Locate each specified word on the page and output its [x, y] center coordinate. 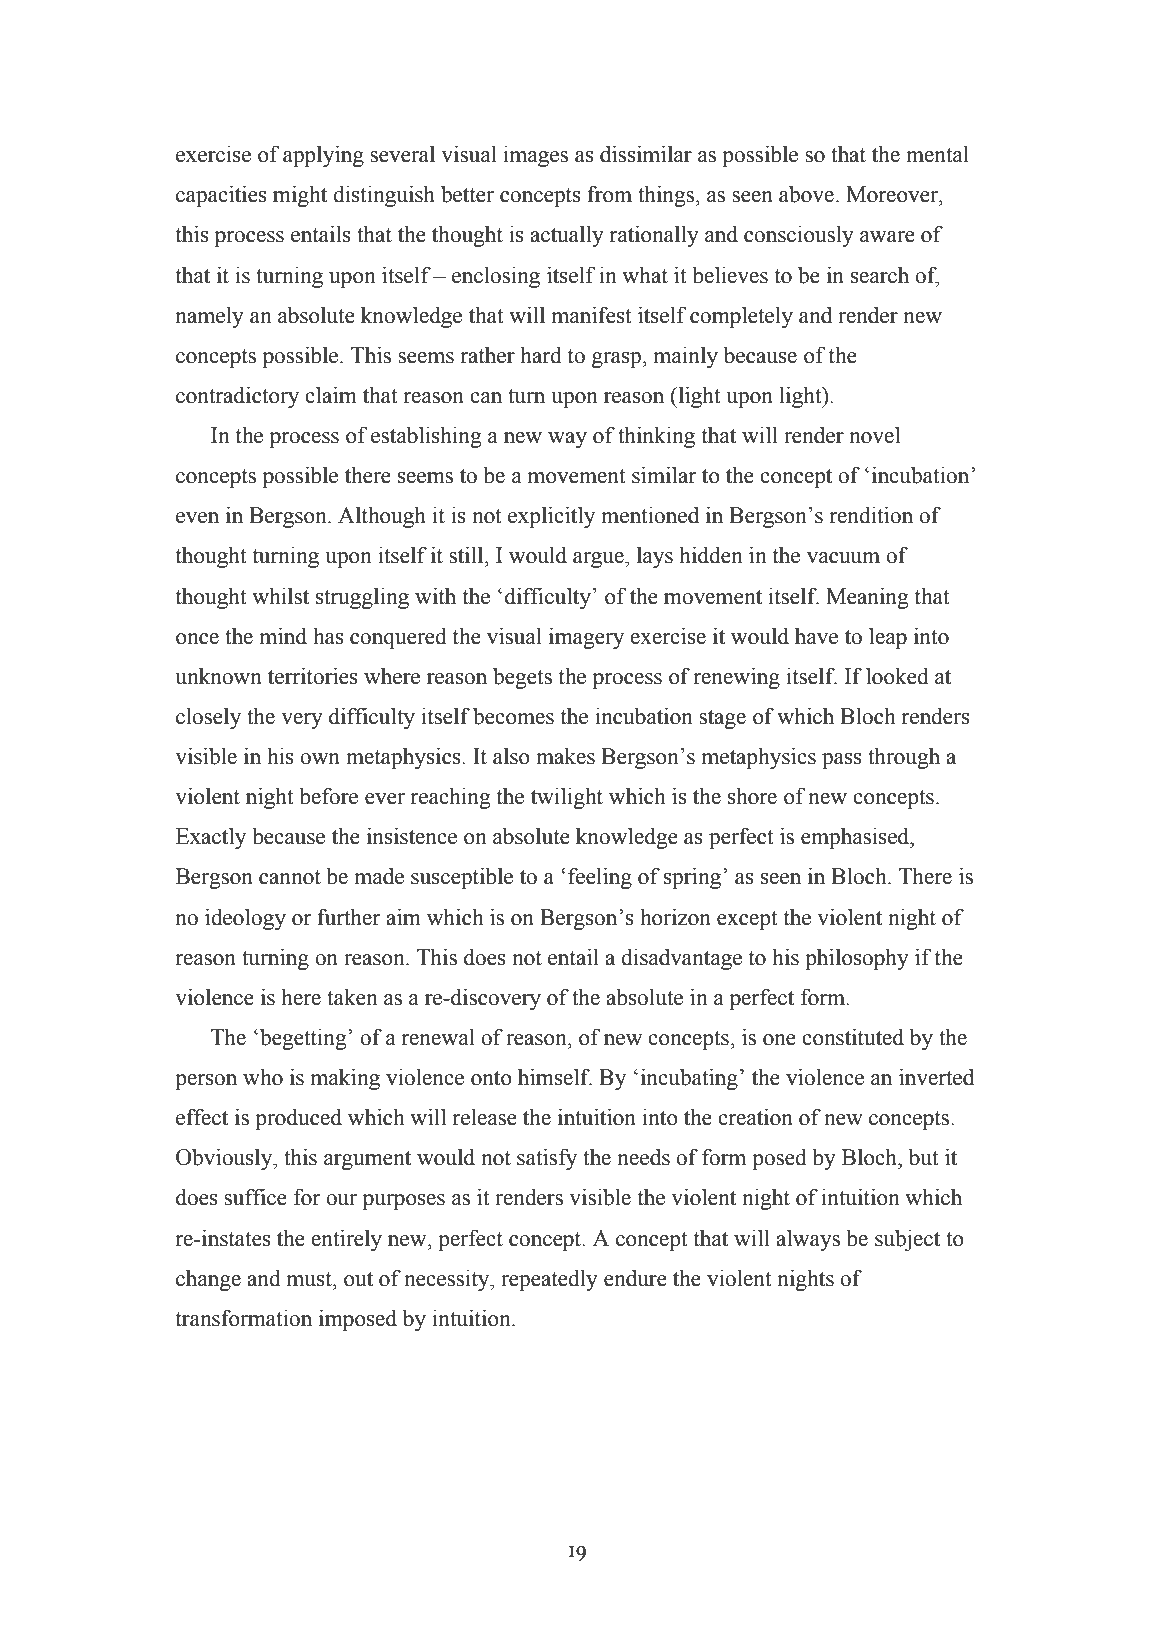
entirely [346, 1240]
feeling [600, 878]
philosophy [857, 959]
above [806, 194]
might [300, 196]
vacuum [843, 558]
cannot [290, 877]
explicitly [551, 517]
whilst [280, 596]
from [609, 194]
